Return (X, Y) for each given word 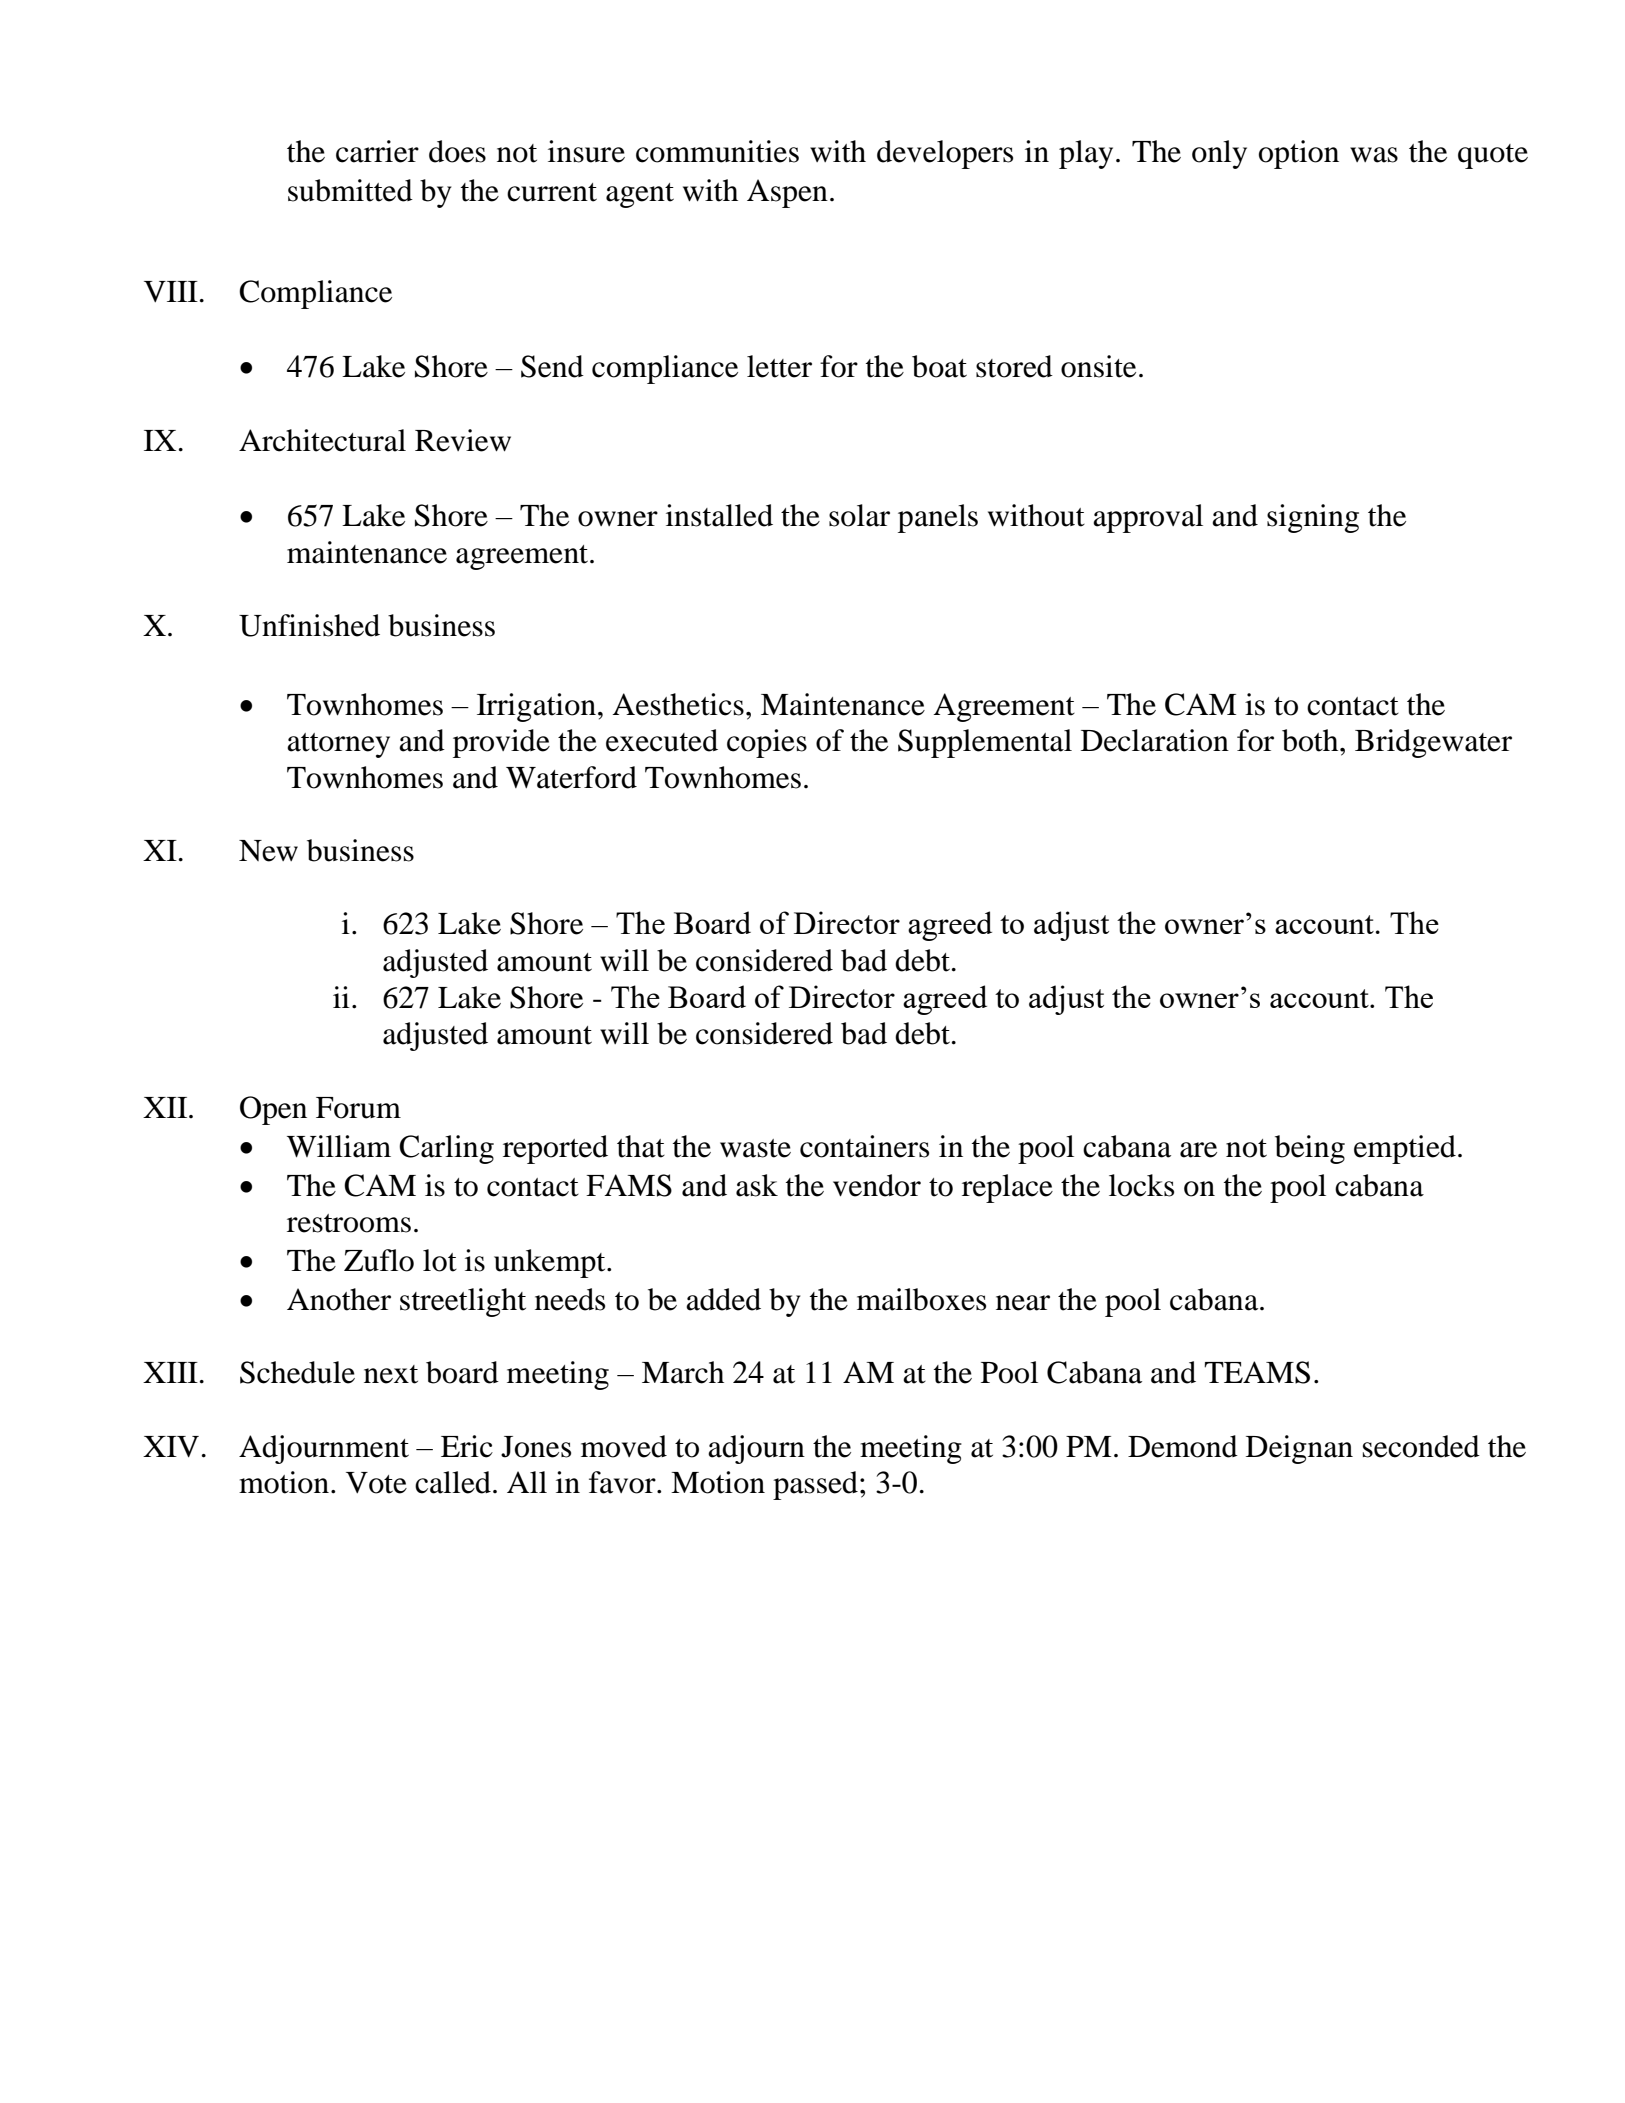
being (1310, 1149)
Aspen (787, 193)
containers (864, 1146)
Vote (376, 1483)
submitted (350, 190)
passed (815, 1485)
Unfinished (309, 625)
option (1299, 154)
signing (1313, 518)
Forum (358, 1108)
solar (859, 515)
